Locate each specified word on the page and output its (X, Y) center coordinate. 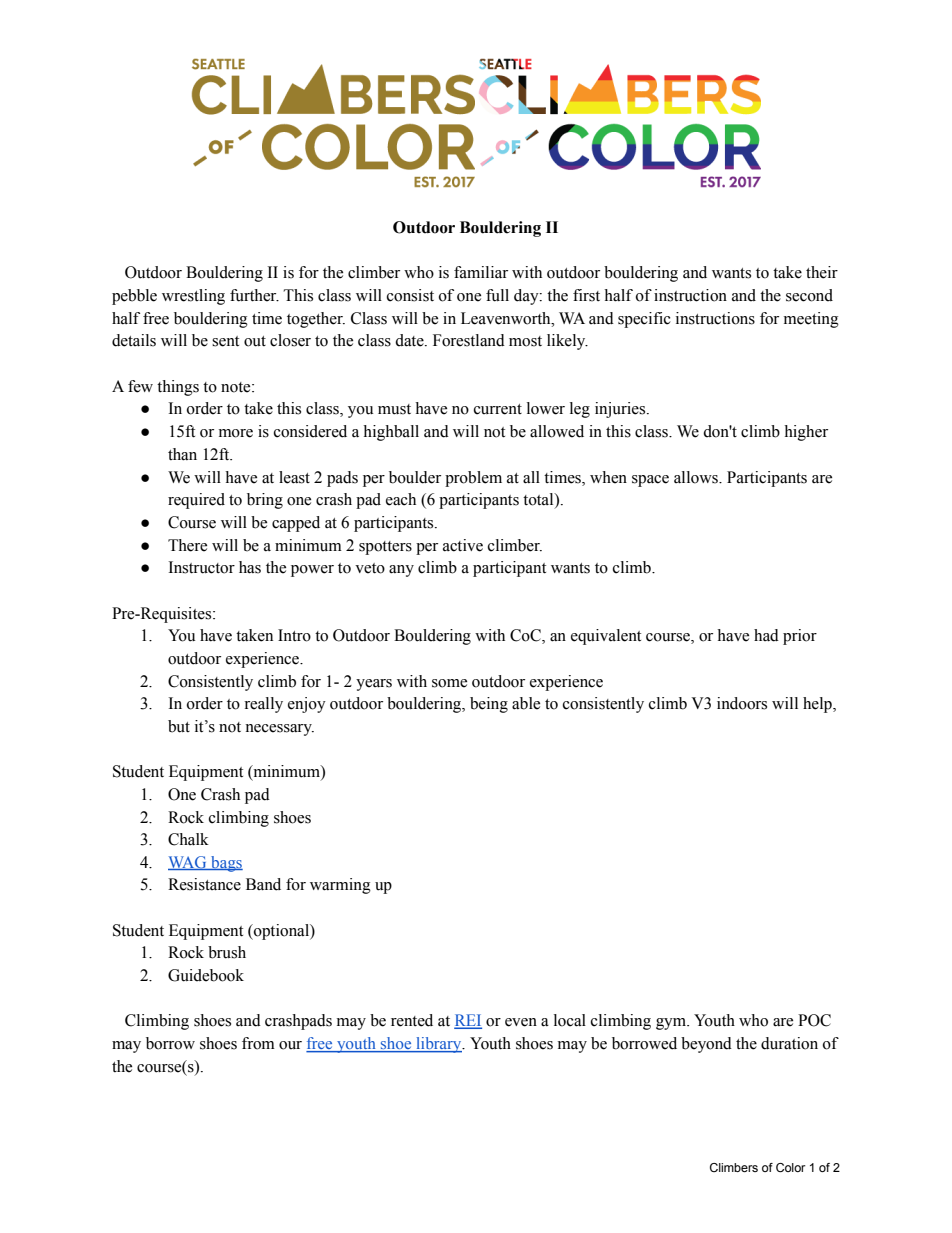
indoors (742, 703)
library (439, 1045)
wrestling (193, 297)
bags (226, 864)
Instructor (201, 567)
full (497, 295)
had (766, 635)
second (809, 295)
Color (791, 1167)
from (258, 1043)
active (463, 545)
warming (340, 886)
